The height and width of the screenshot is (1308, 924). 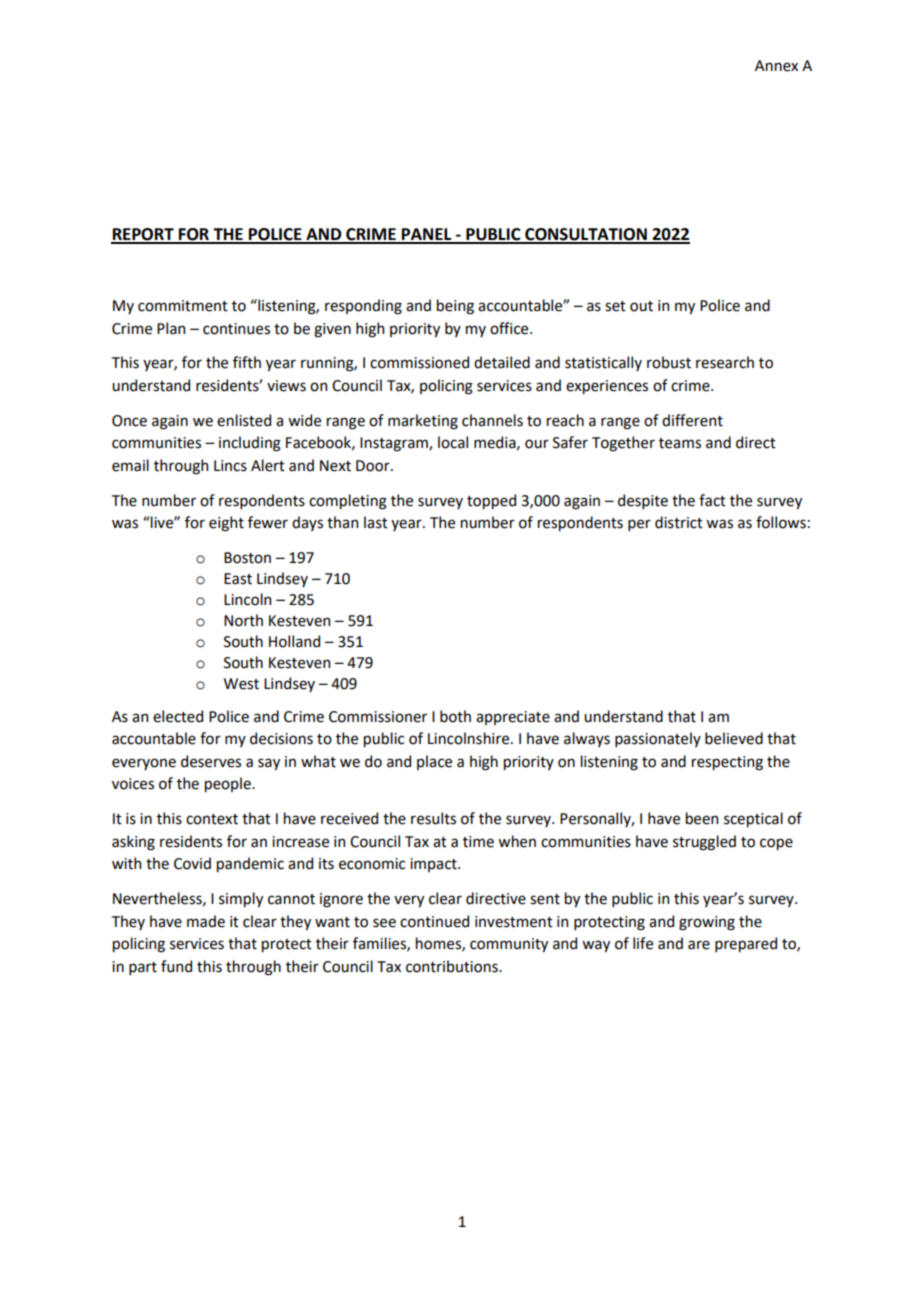 What do you see at coordinates (734, 738) in the screenshot?
I see `believed` at bounding box center [734, 738].
